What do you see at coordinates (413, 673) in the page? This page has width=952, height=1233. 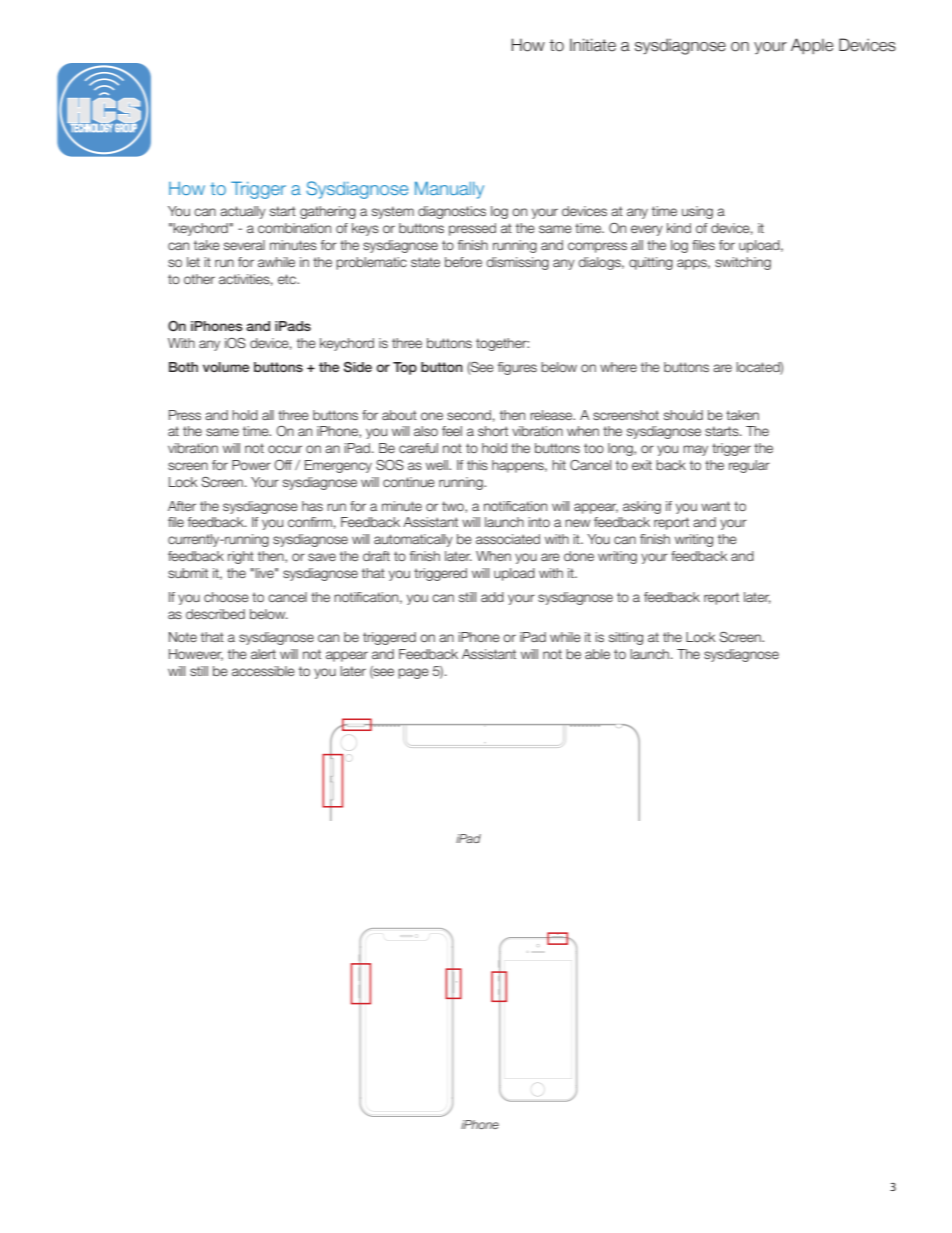 I see `page` at bounding box center [413, 673].
